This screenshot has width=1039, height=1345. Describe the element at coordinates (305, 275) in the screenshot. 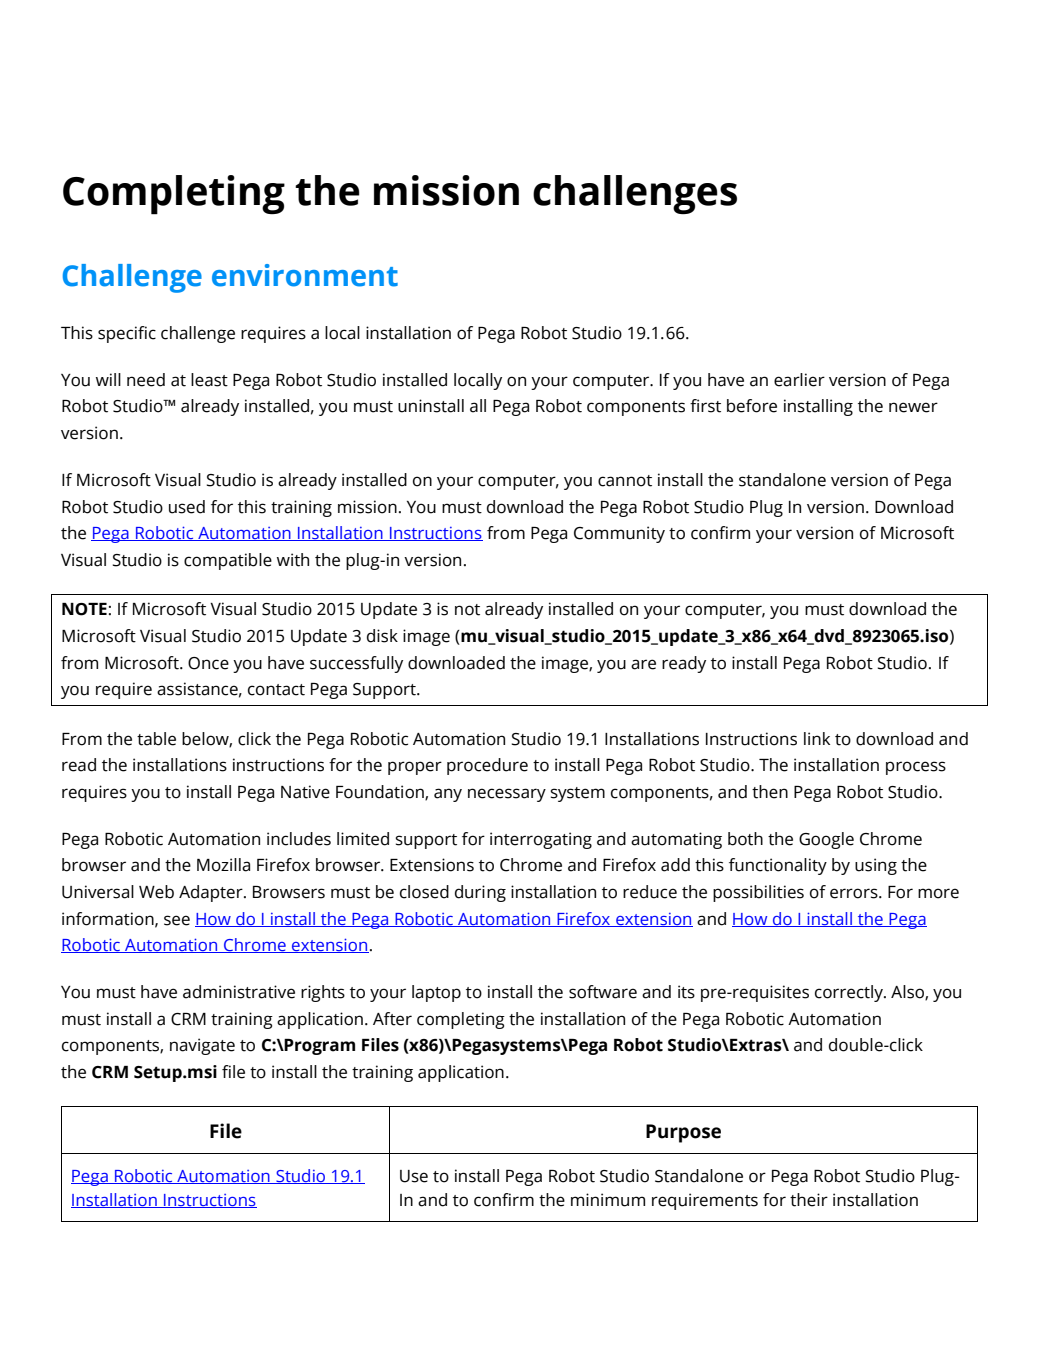

I see `environment` at that location.
